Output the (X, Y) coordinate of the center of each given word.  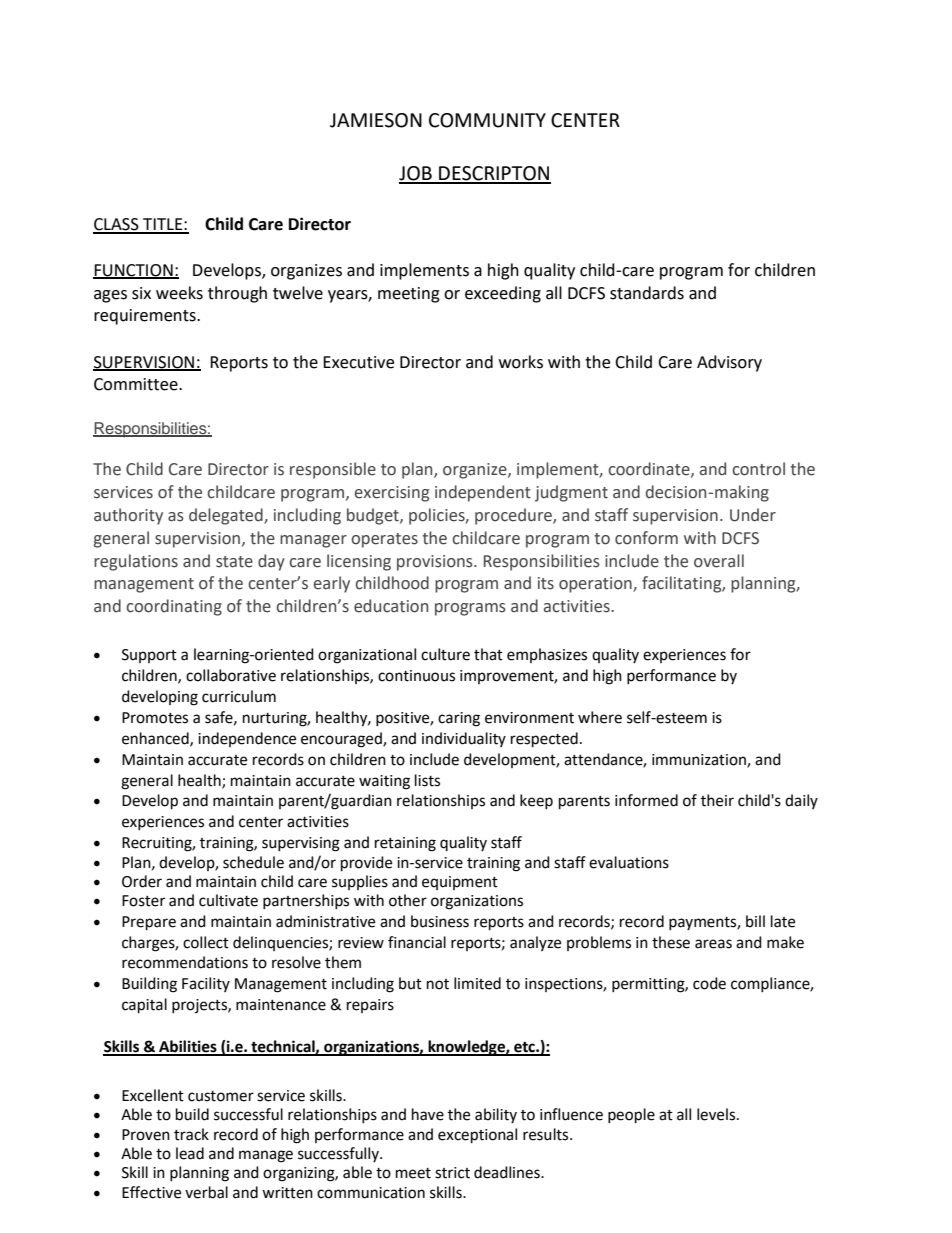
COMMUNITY (487, 120)
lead (190, 1153)
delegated (227, 516)
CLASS (117, 225)
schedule (253, 862)
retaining (405, 844)
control (758, 469)
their (717, 800)
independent (483, 493)
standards (647, 293)
